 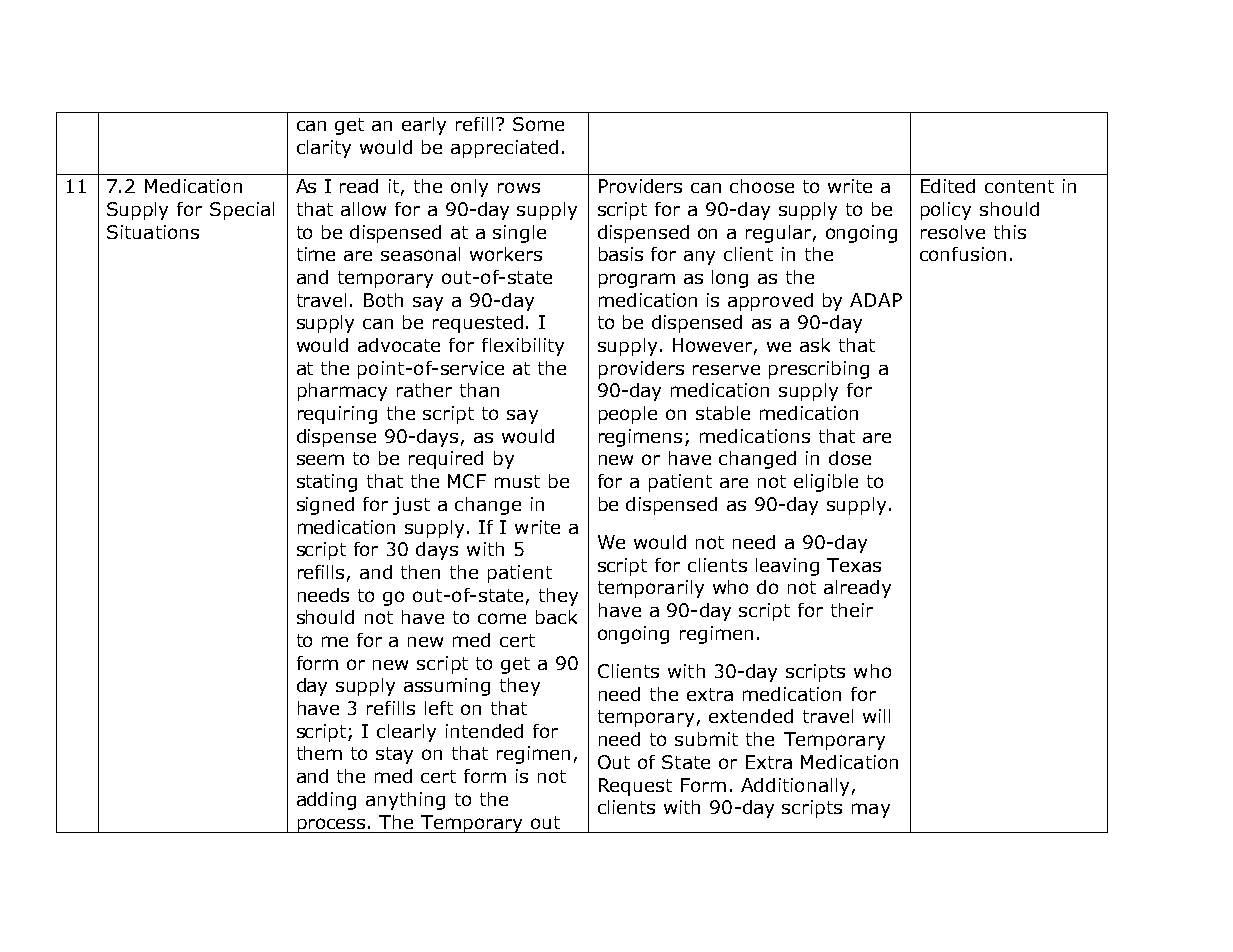 I want to click on Edited, so click(x=948, y=186).
